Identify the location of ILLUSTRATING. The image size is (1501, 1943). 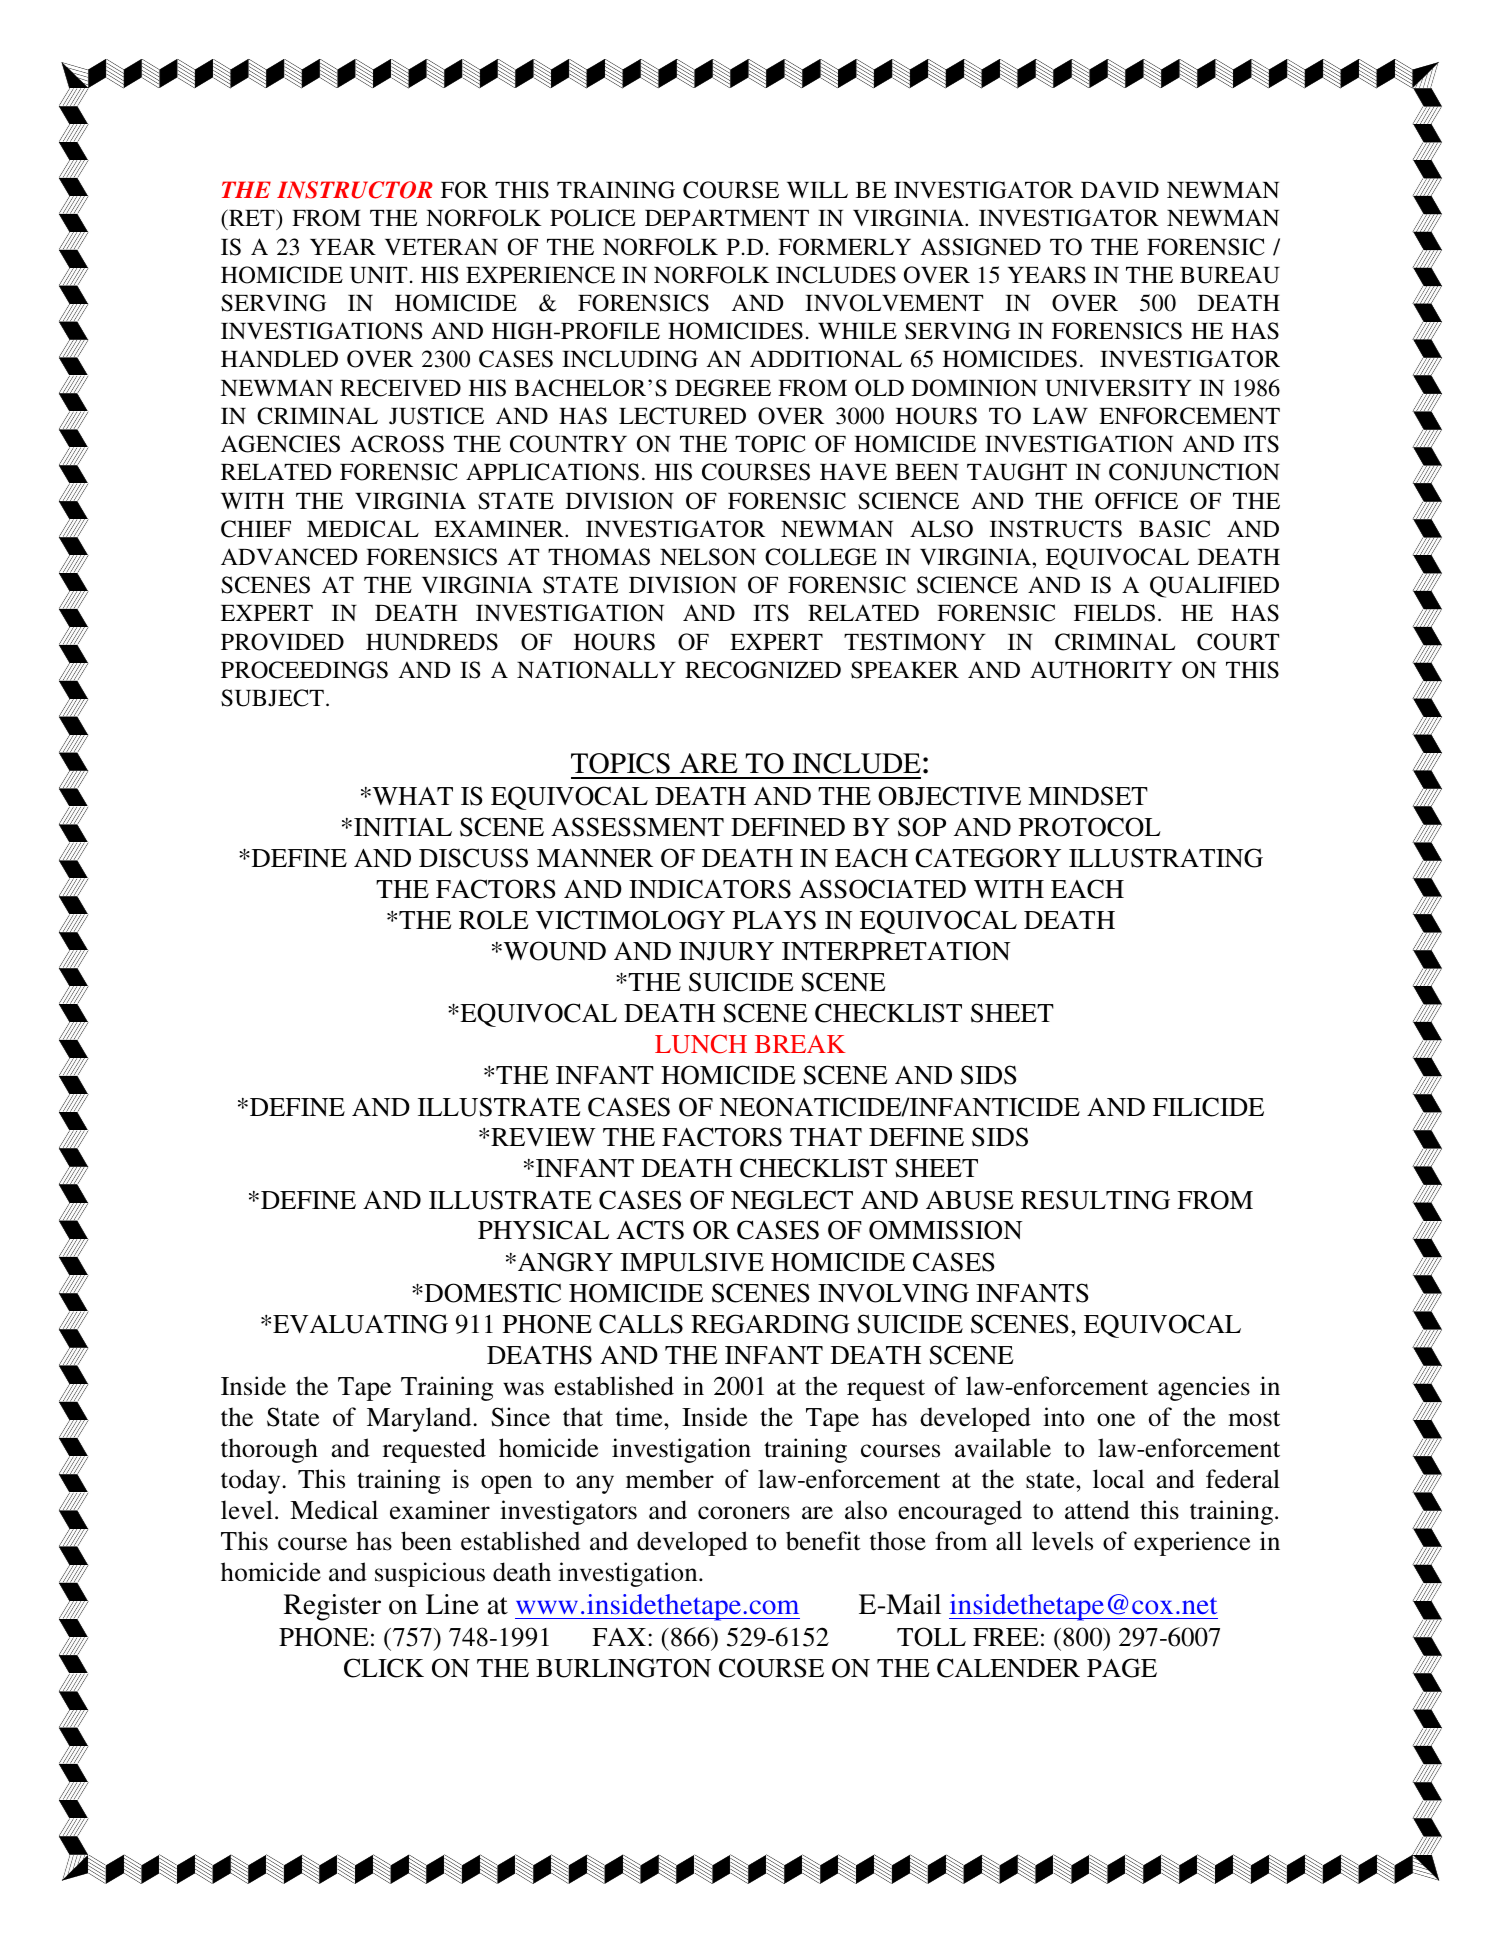
(1166, 858).
